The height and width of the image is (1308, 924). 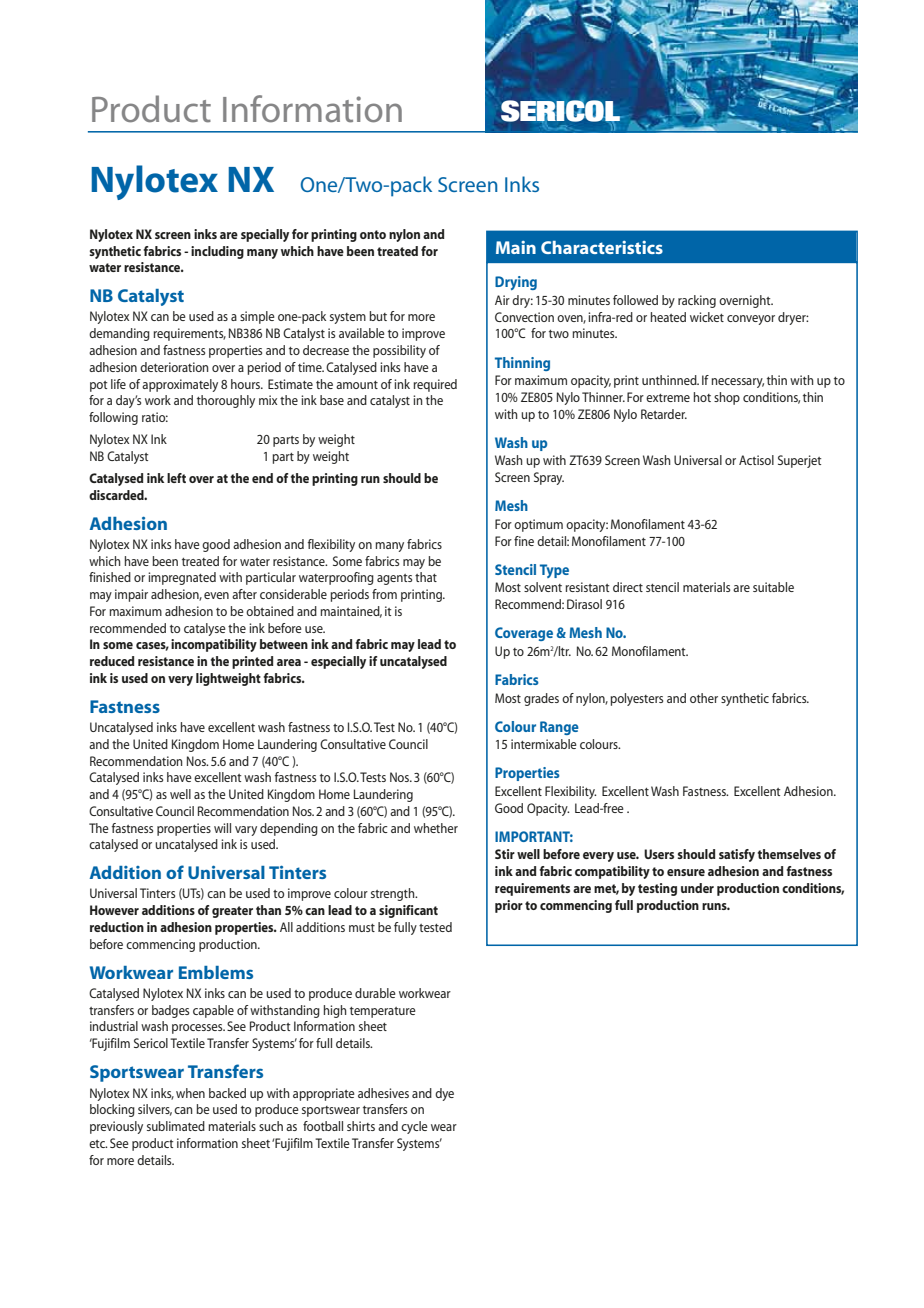 What do you see at coordinates (664, 414) in the image?
I see `Retarder` at bounding box center [664, 414].
